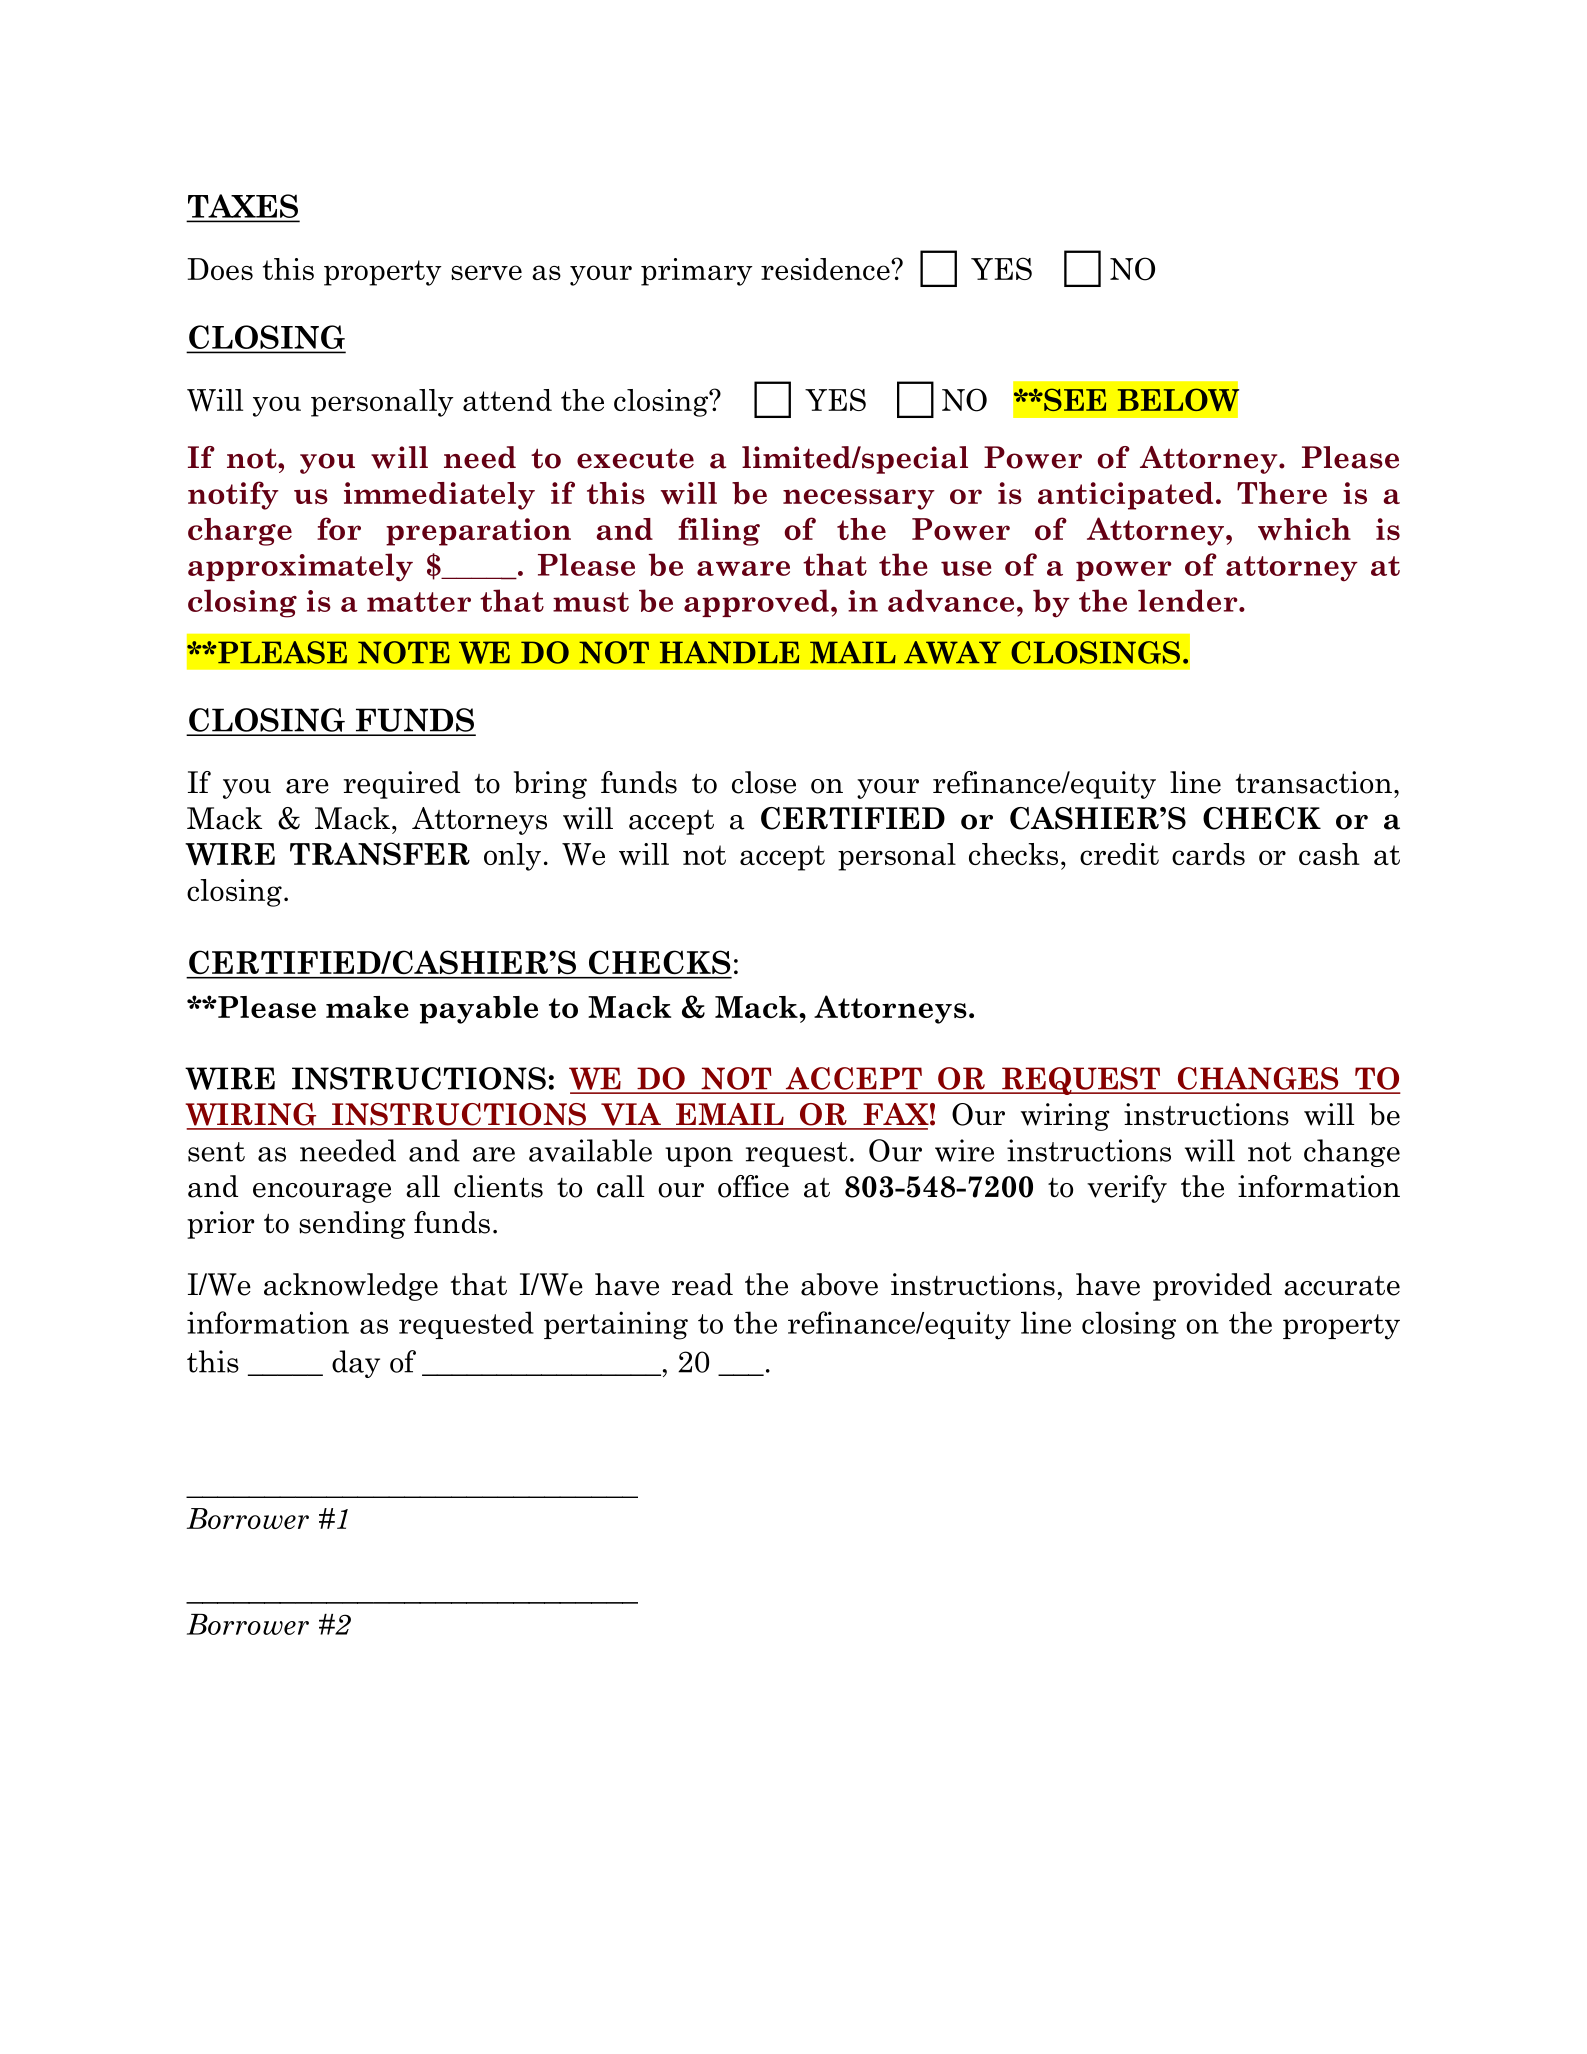  What do you see at coordinates (826, 269) in the screenshot?
I see `residence` at bounding box center [826, 269].
